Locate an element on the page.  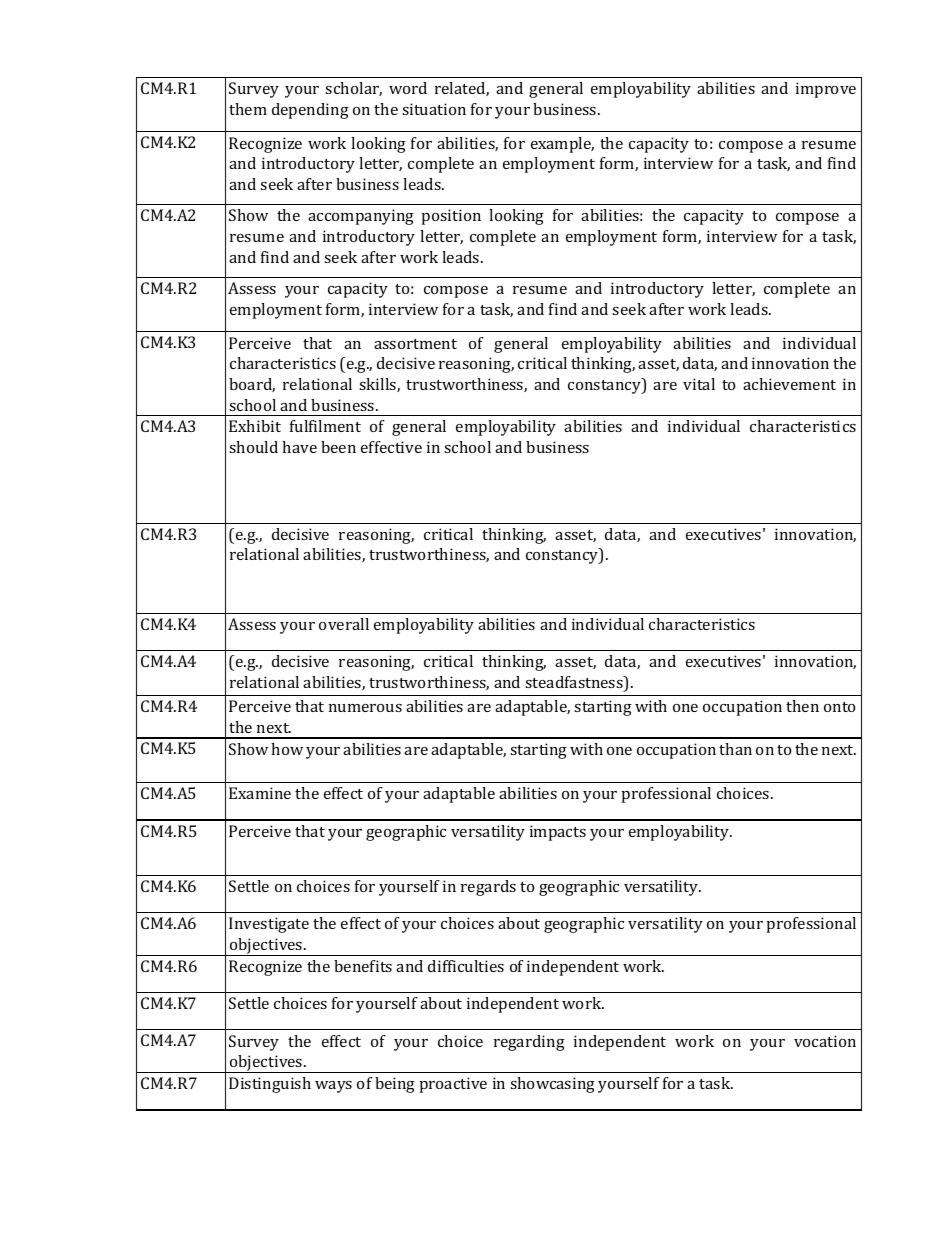
assortment is located at coordinates (415, 344).
